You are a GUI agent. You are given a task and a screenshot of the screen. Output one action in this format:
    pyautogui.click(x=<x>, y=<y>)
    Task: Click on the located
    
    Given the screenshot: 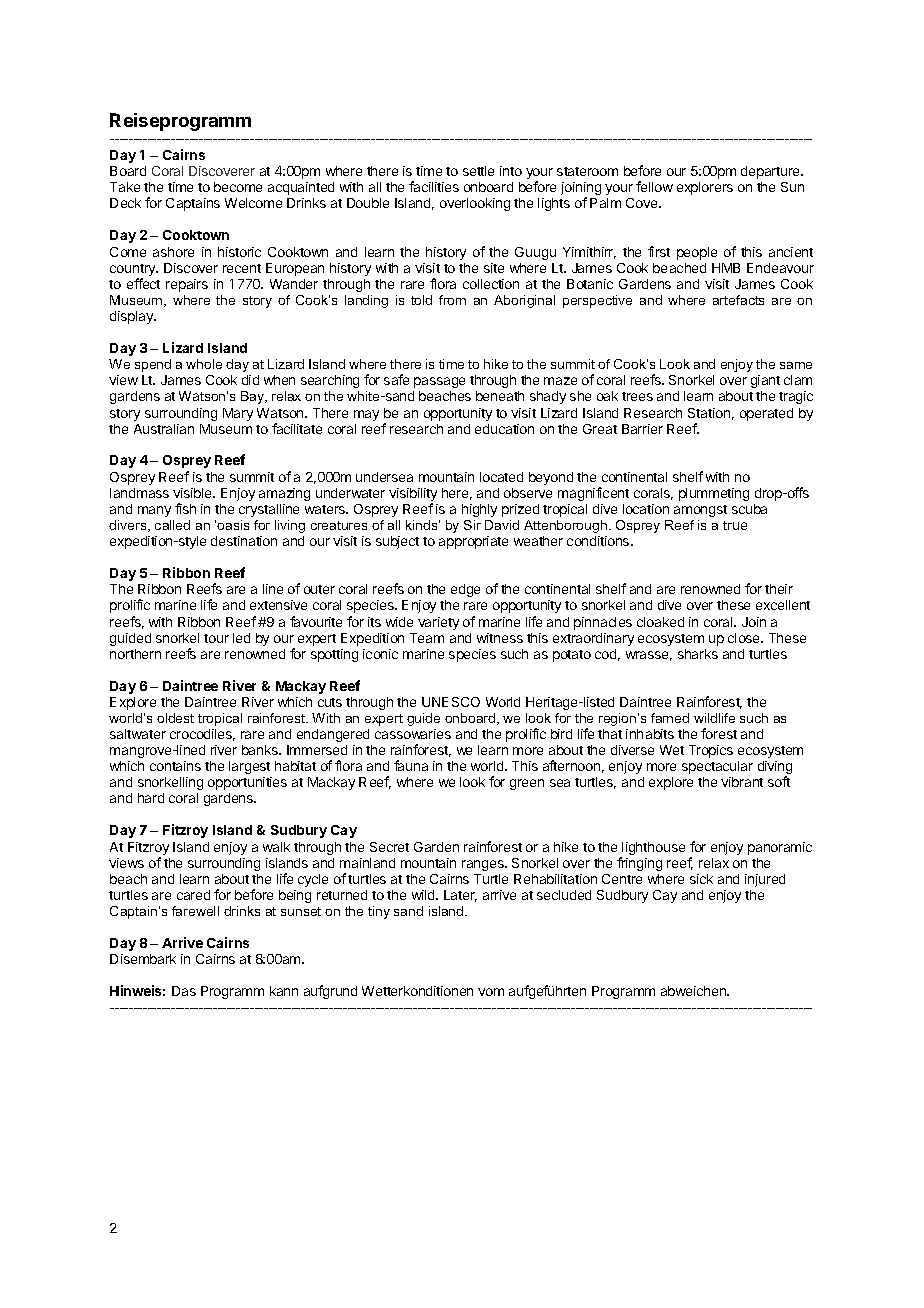 What is the action you would take?
    pyautogui.click(x=501, y=477)
